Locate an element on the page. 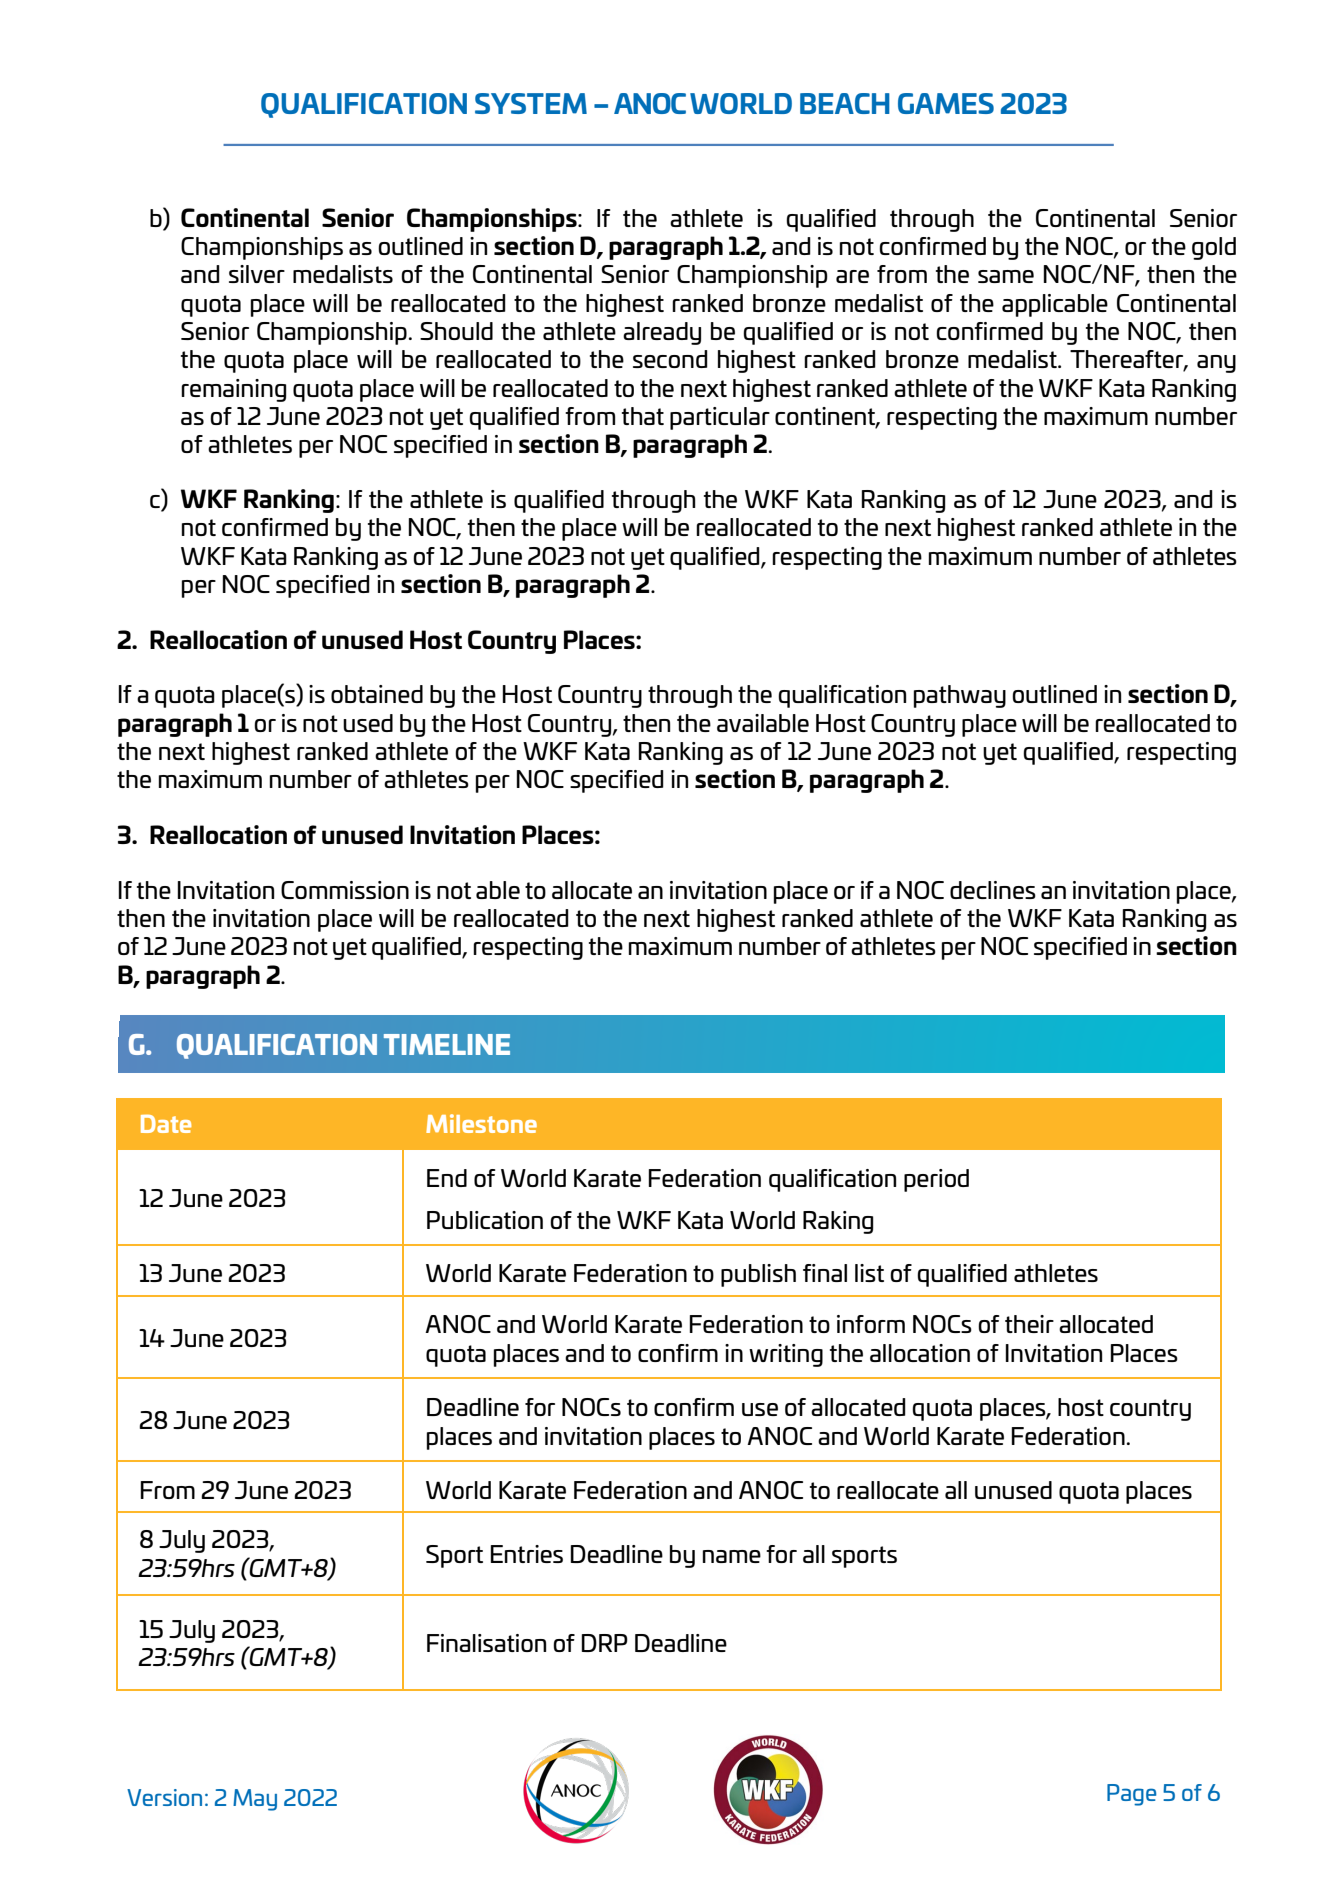 This page has height=1889, width=1336. silver is located at coordinates (257, 274).
